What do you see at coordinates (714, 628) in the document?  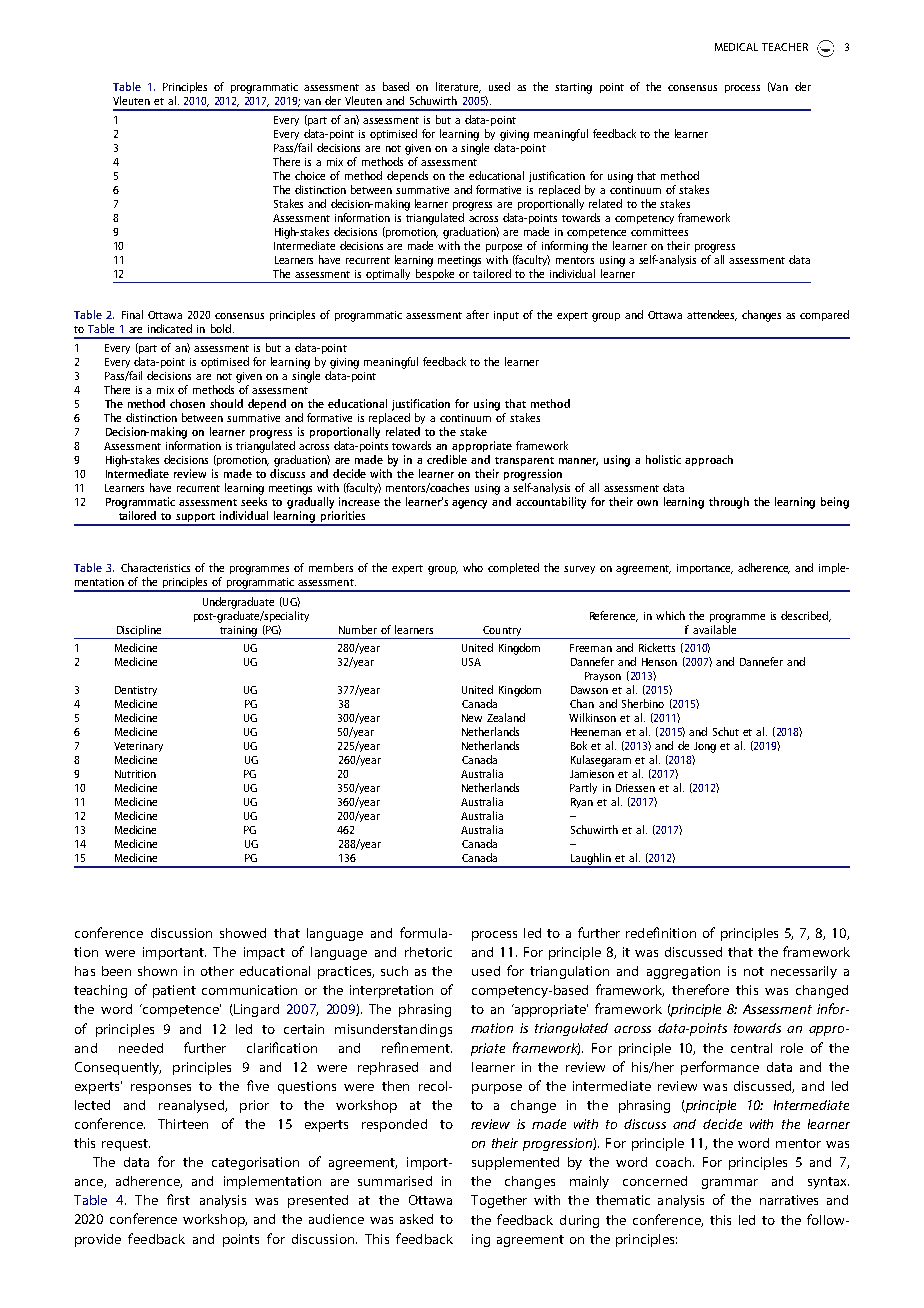 I see `available` at bounding box center [714, 628].
